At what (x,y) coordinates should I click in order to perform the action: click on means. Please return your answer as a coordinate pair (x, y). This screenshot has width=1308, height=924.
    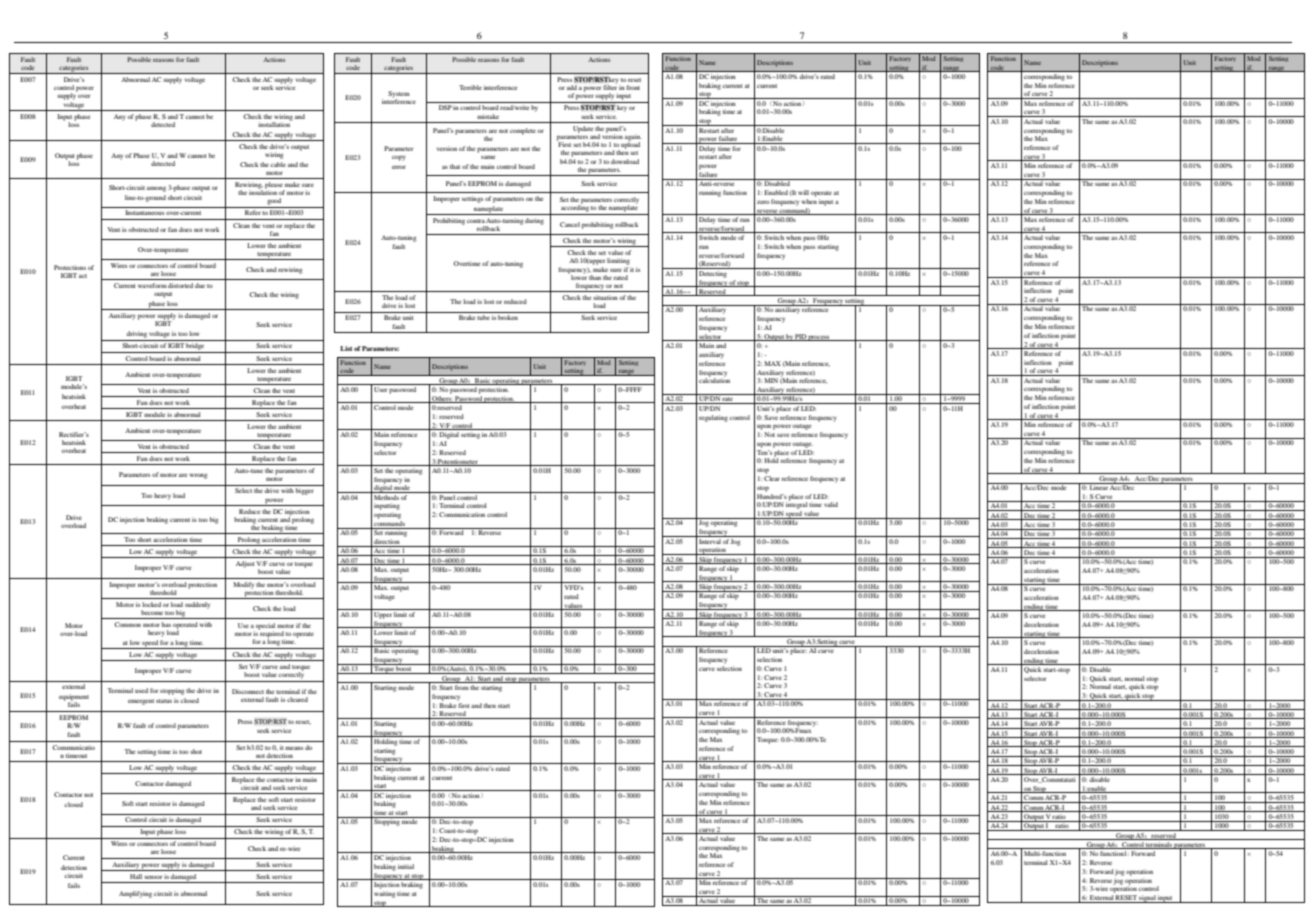
    Looking at the image, I should click on (294, 748).
